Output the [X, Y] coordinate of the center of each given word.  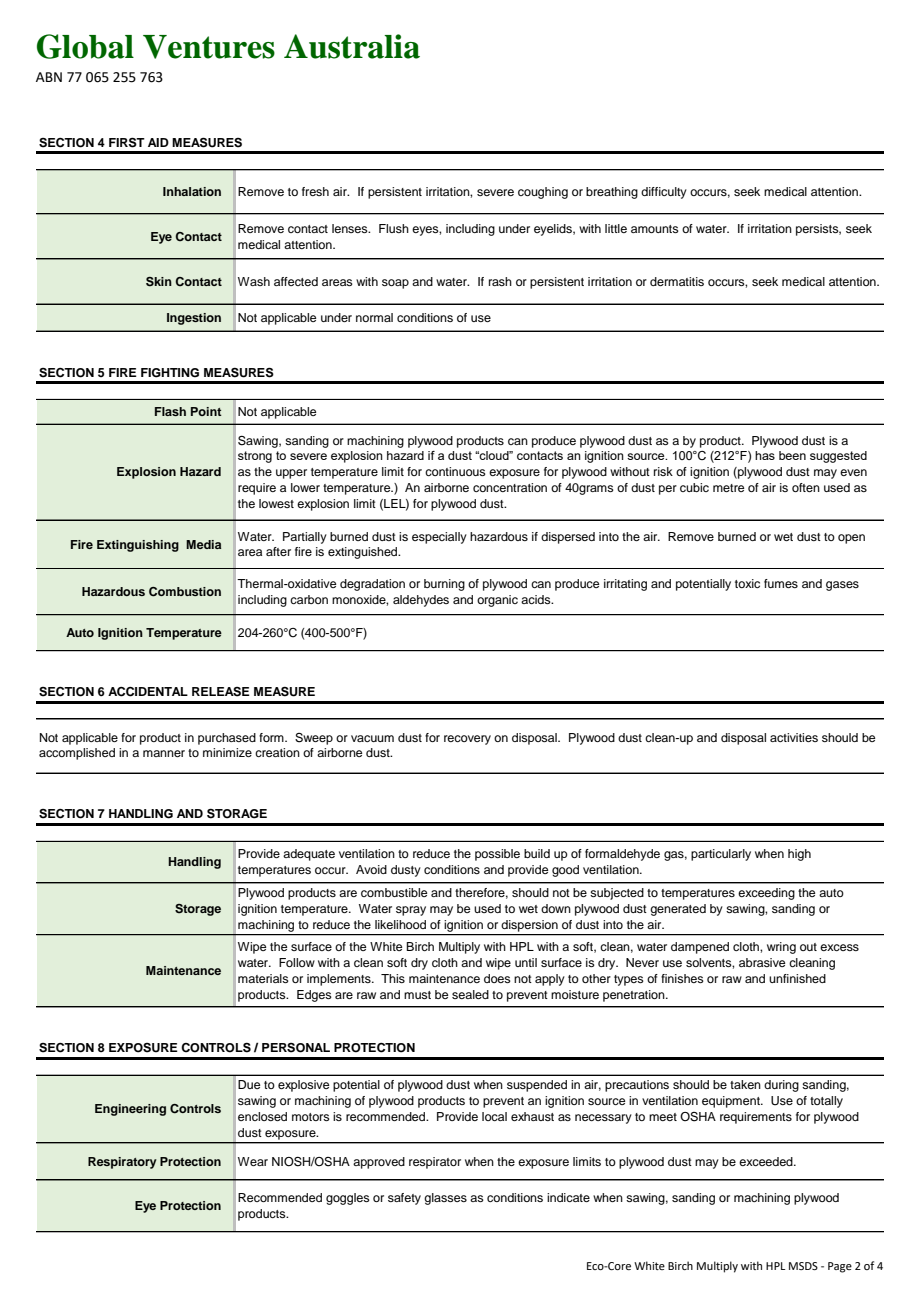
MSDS [803, 1266]
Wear [253, 1161]
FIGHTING [170, 373]
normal [374, 317]
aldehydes [421, 601]
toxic [747, 583]
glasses [445, 1199]
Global [85, 46]
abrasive [762, 962]
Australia [352, 46]
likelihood [400, 924]
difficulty [664, 193]
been [792, 455]
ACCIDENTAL [148, 692]
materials [263, 978]
